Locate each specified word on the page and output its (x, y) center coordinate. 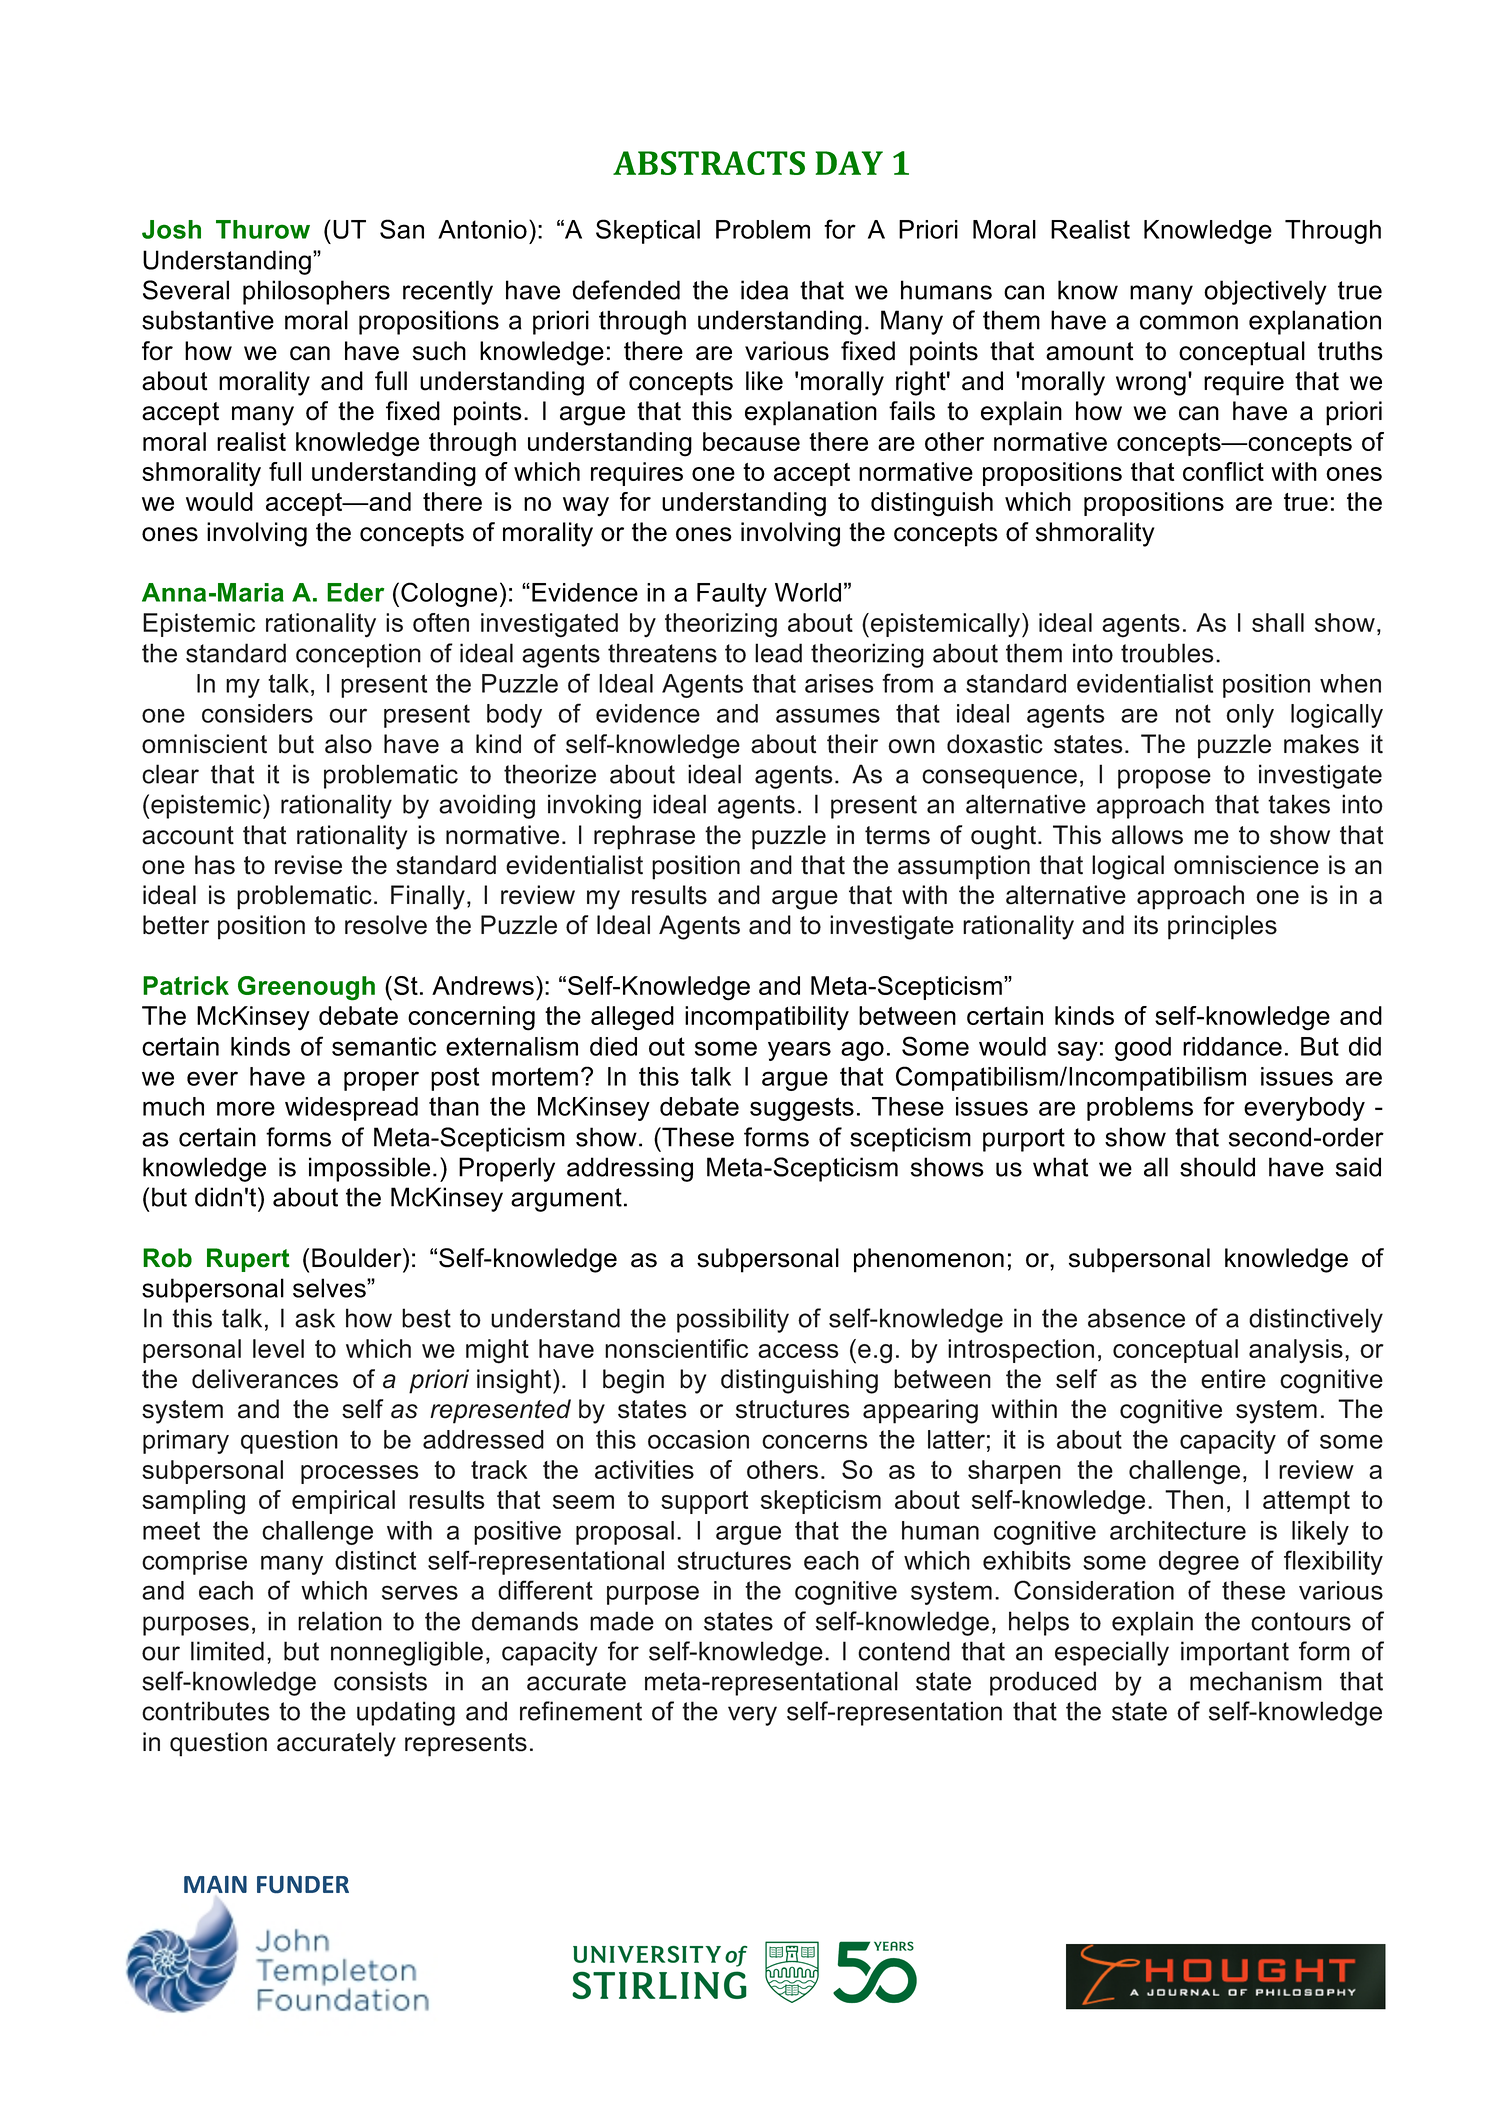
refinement (581, 1711)
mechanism (1256, 1681)
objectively (1265, 292)
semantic (384, 1046)
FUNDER (303, 1884)
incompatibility (767, 1018)
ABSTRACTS (709, 163)
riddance (1232, 1046)
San (402, 229)
